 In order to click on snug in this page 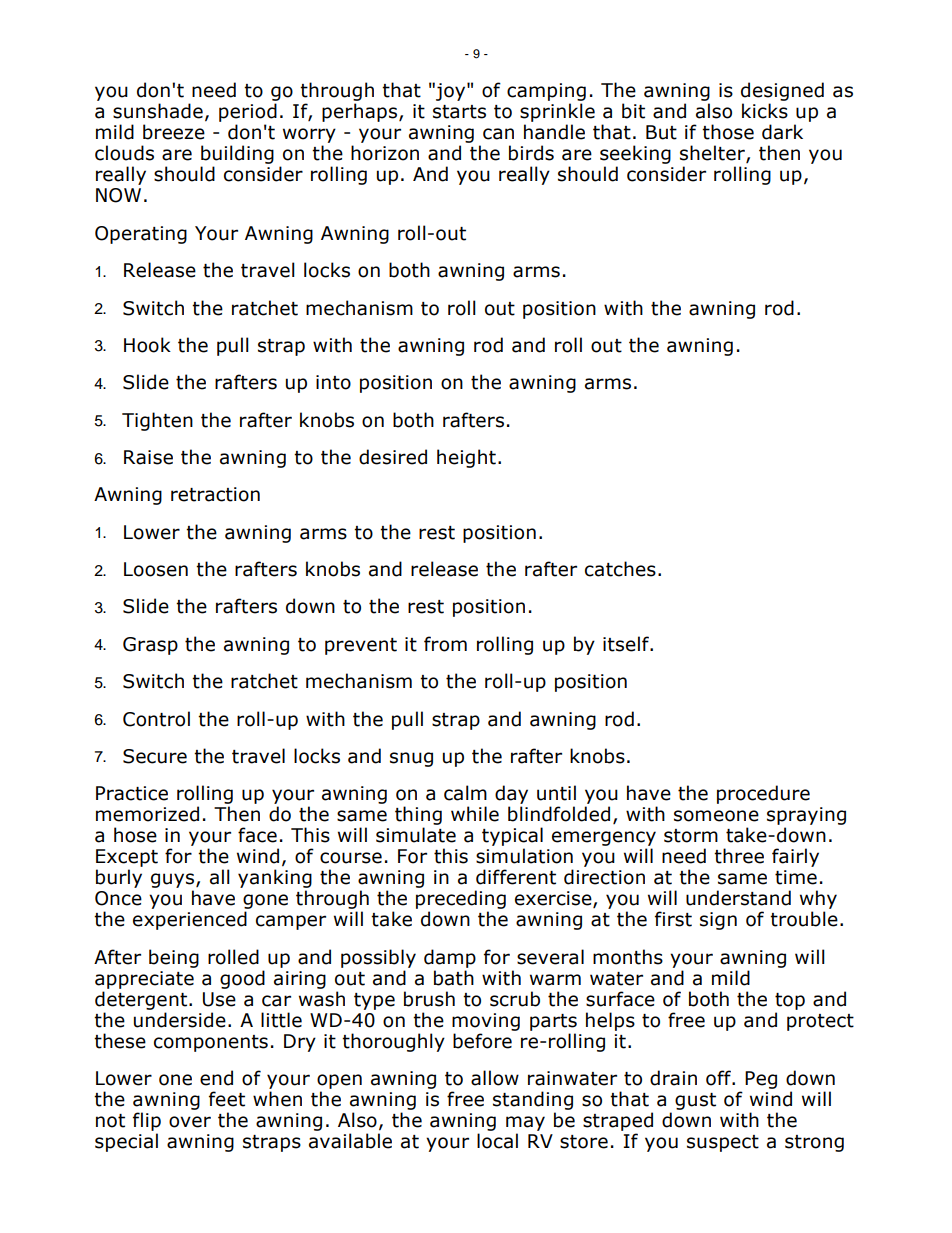, I will do `click(411, 759)`.
